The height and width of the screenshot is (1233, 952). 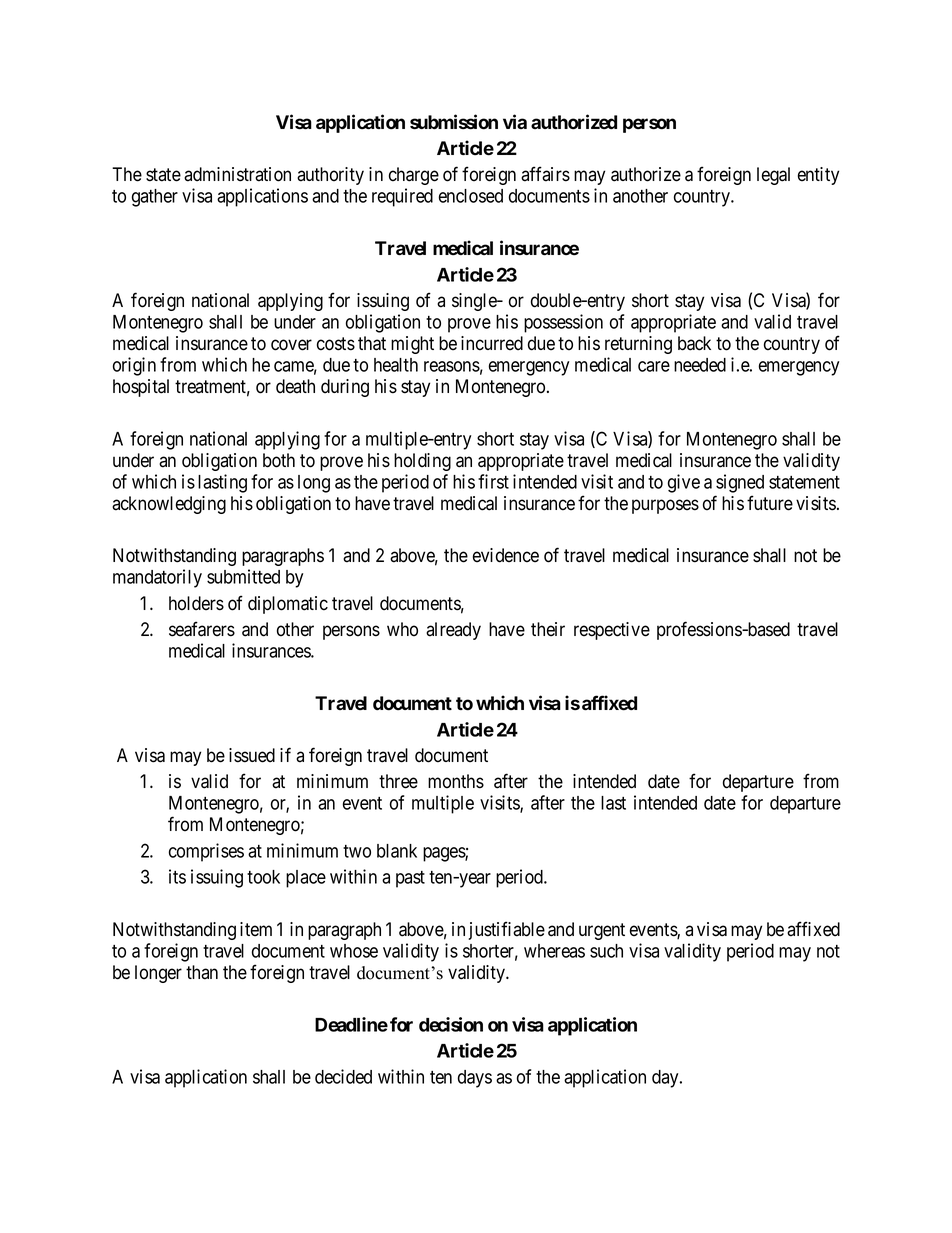 I want to click on urgent, so click(x=602, y=931).
